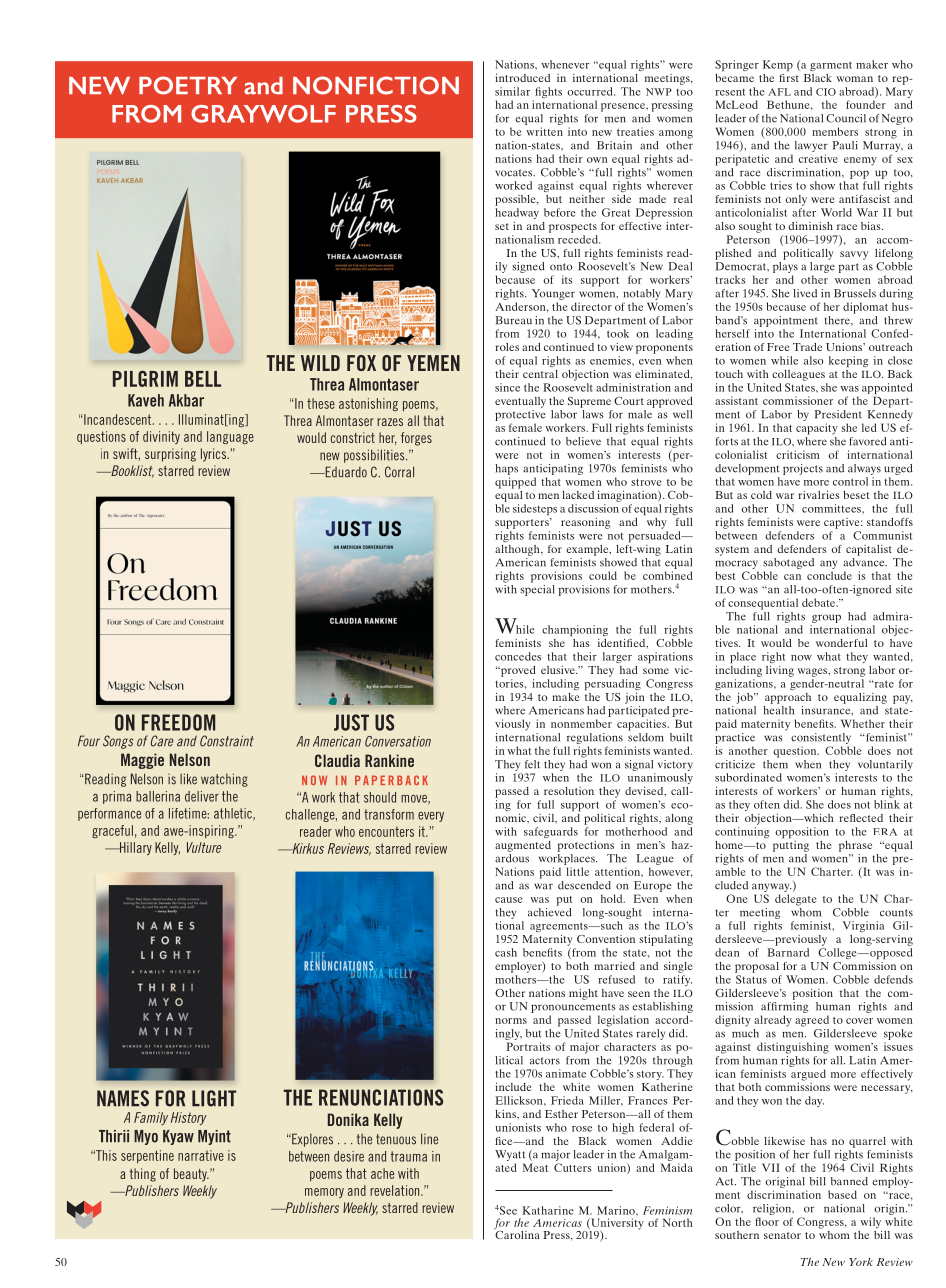  I want to click on quipped, so click(515, 483).
